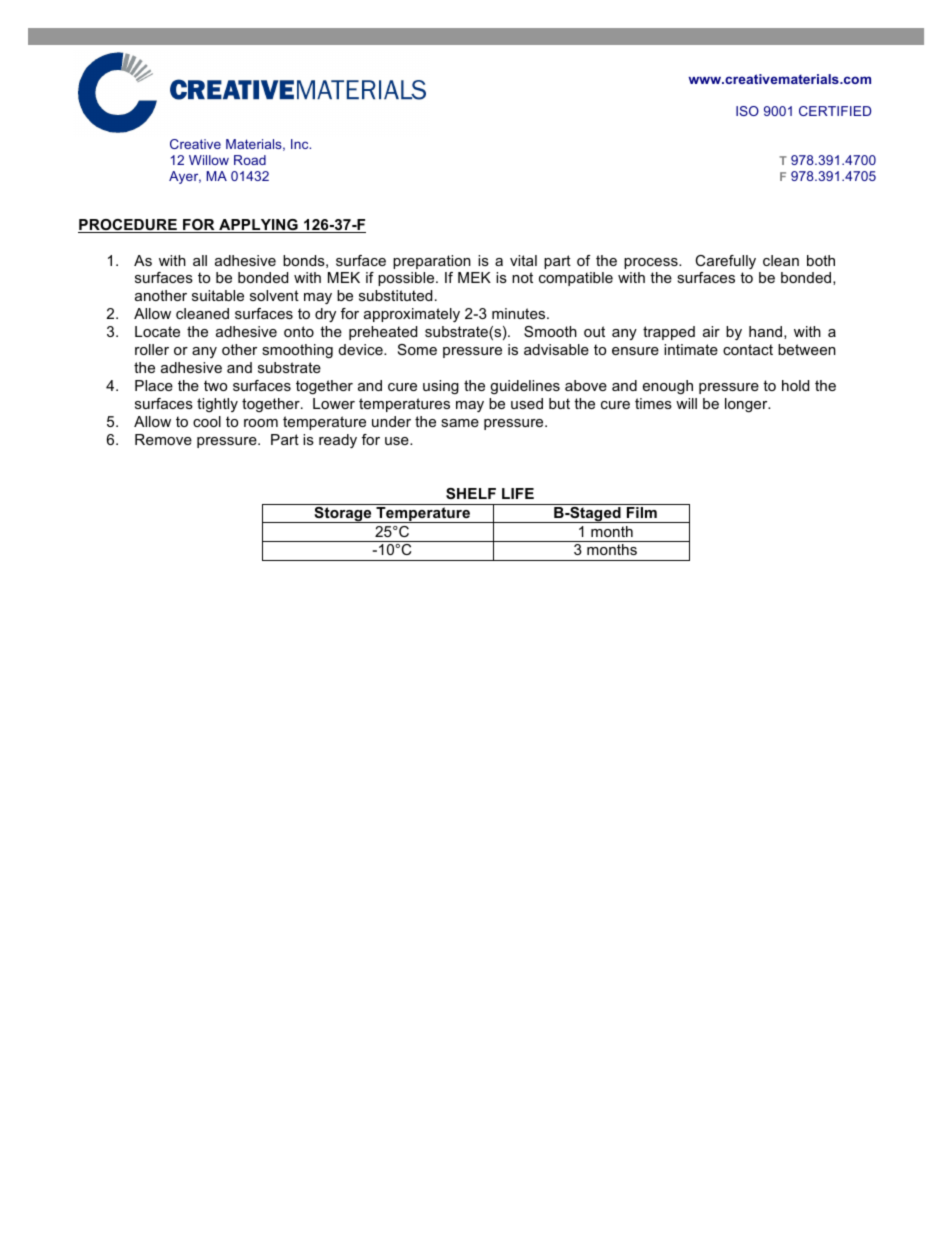  I want to click on minutes, so click(520, 313).
